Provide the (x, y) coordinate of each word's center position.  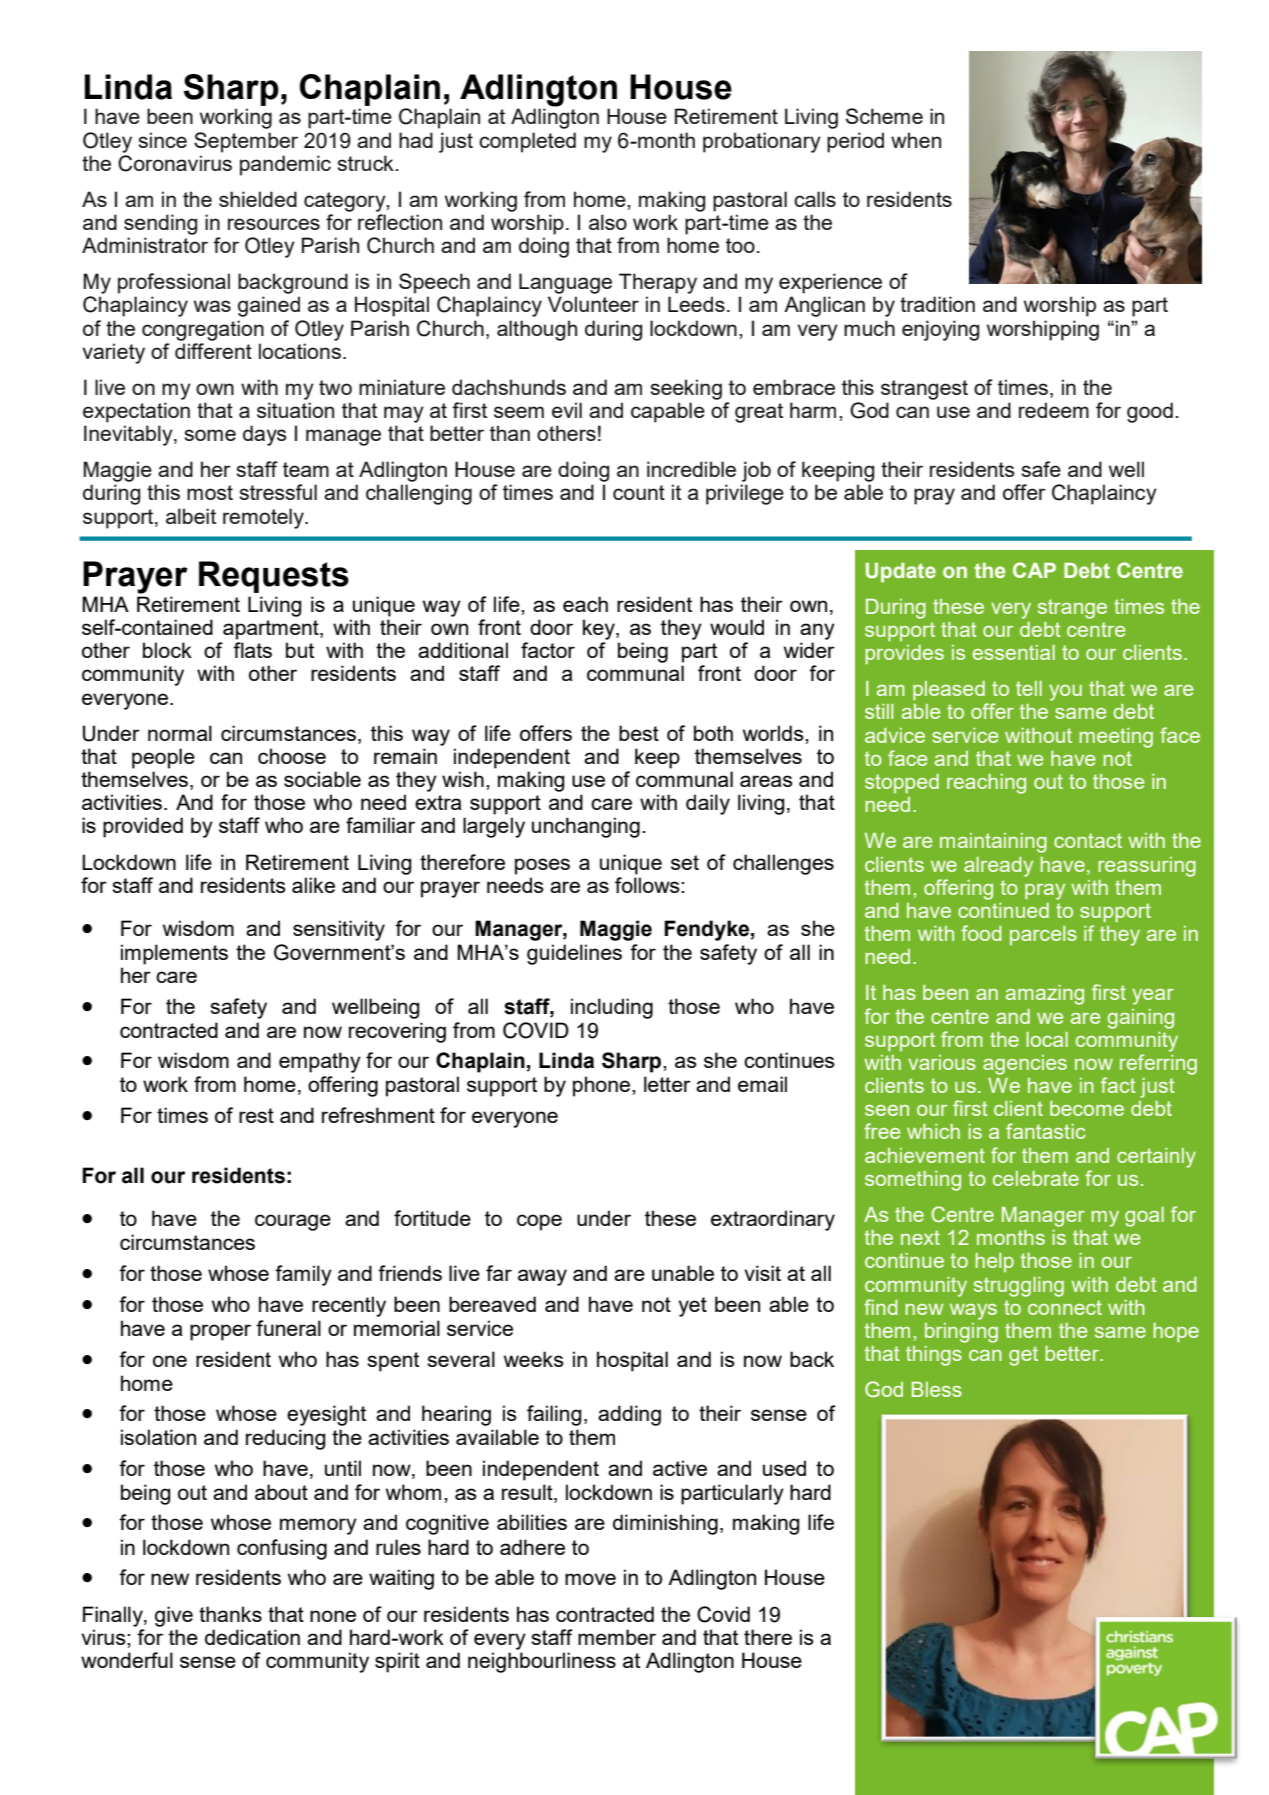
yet (693, 1307)
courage (293, 1222)
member (617, 1637)
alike (313, 885)
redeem (1054, 410)
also (608, 222)
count (639, 492)
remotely (264, 518)
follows (648, 885)
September (246, 142)
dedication (252, 1637)
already (998, 867)
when (916, 140)
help (995, 1262)
